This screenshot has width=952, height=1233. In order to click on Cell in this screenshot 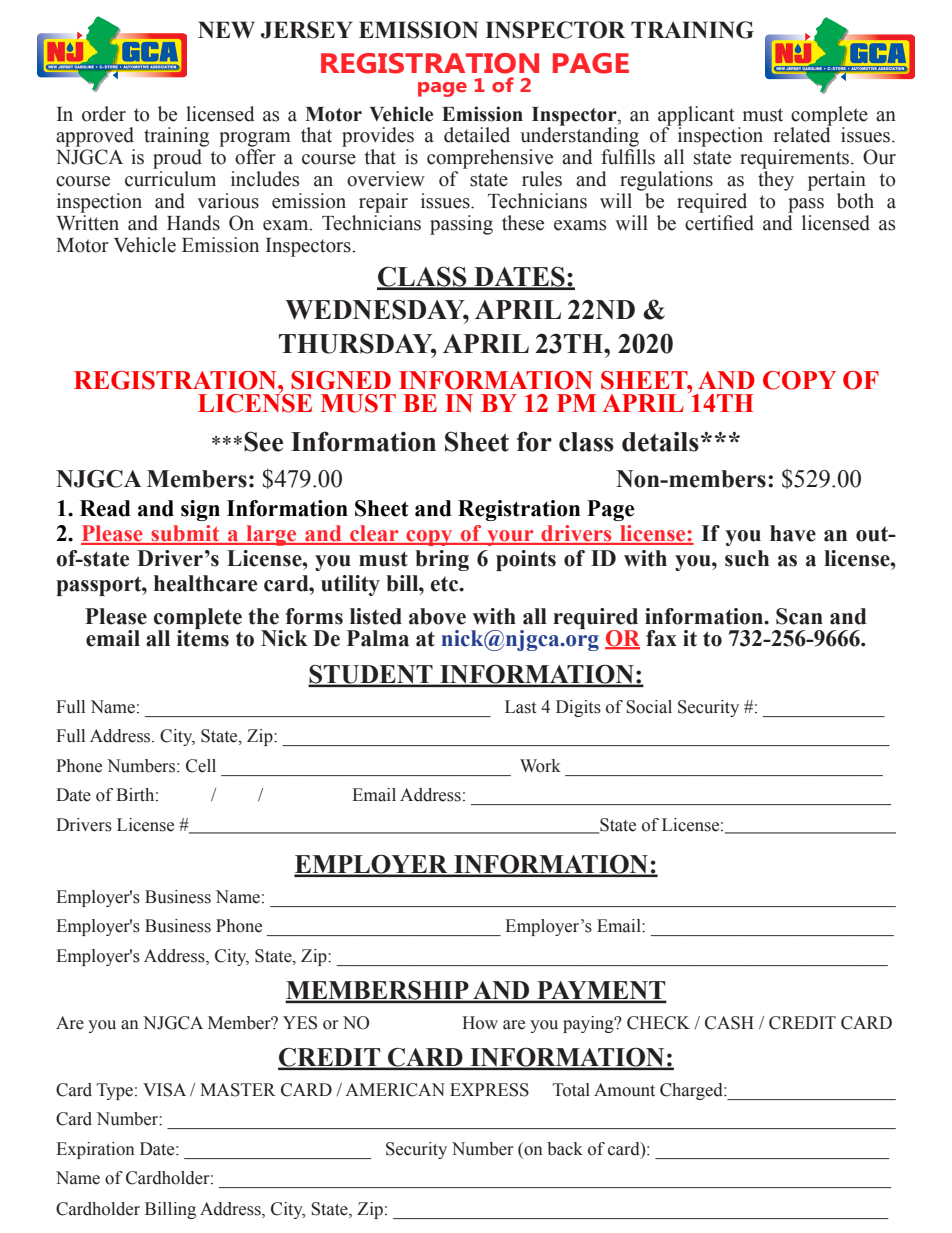, I will do `click(201, 766)`.
